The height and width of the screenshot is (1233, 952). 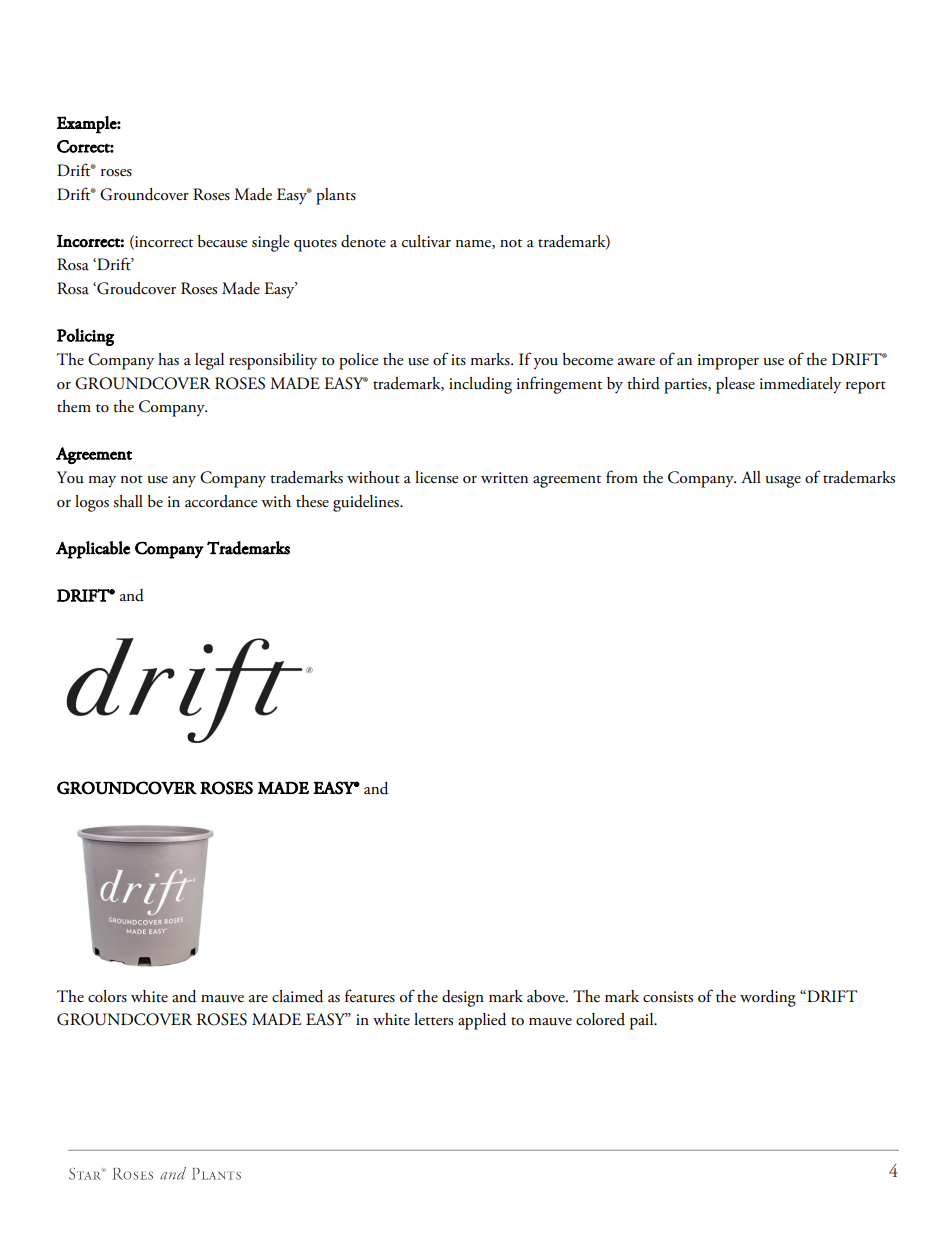 What do you see at coordinates (222, 241) in the screenshot?
I see `because` at bounding box center [222, 241].
